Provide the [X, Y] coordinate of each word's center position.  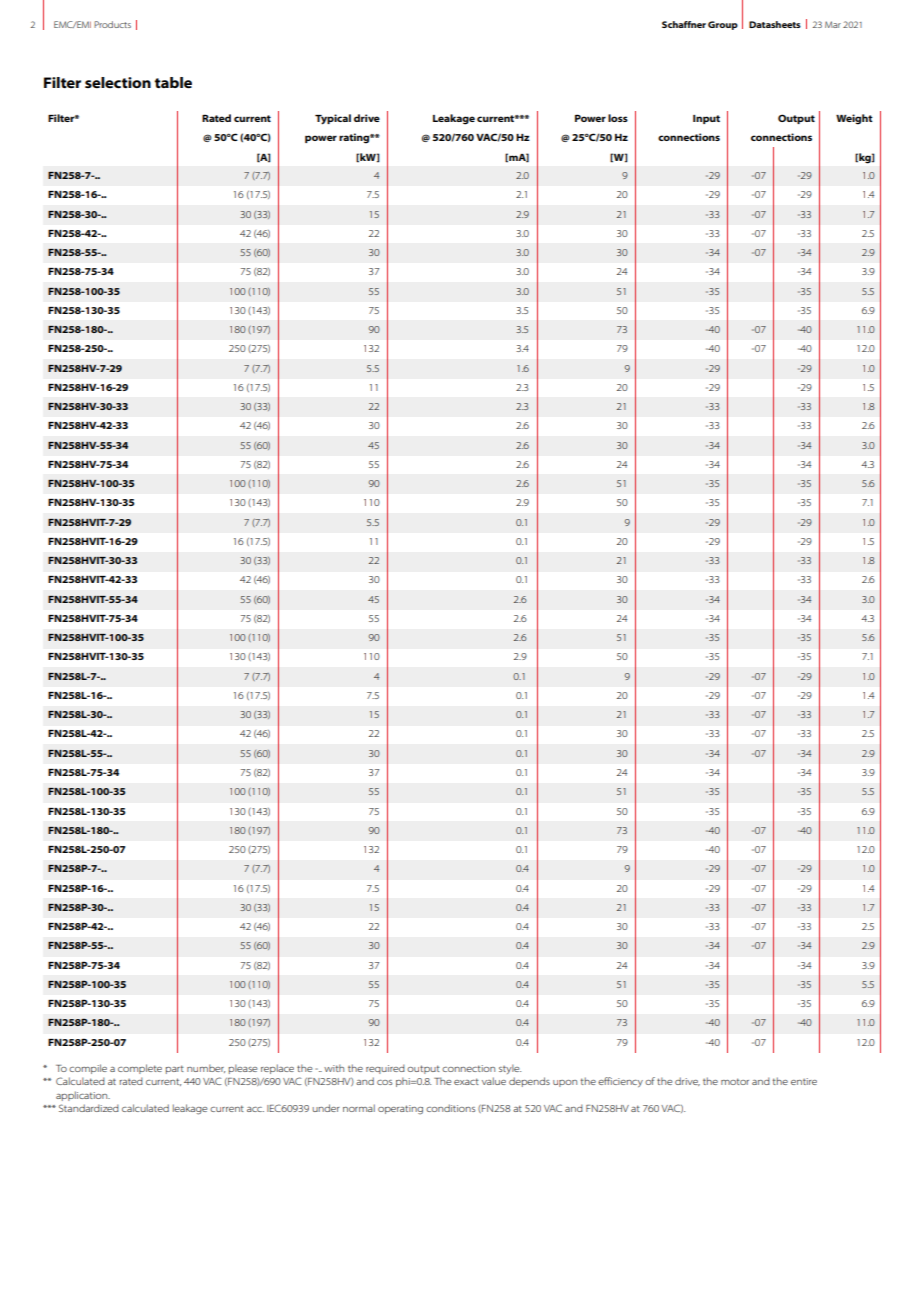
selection [118, 82]
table [173, 82]
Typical [333, 119]
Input [706, 119]
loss [618, 118]
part [174, 1069]
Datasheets [775, 24]
